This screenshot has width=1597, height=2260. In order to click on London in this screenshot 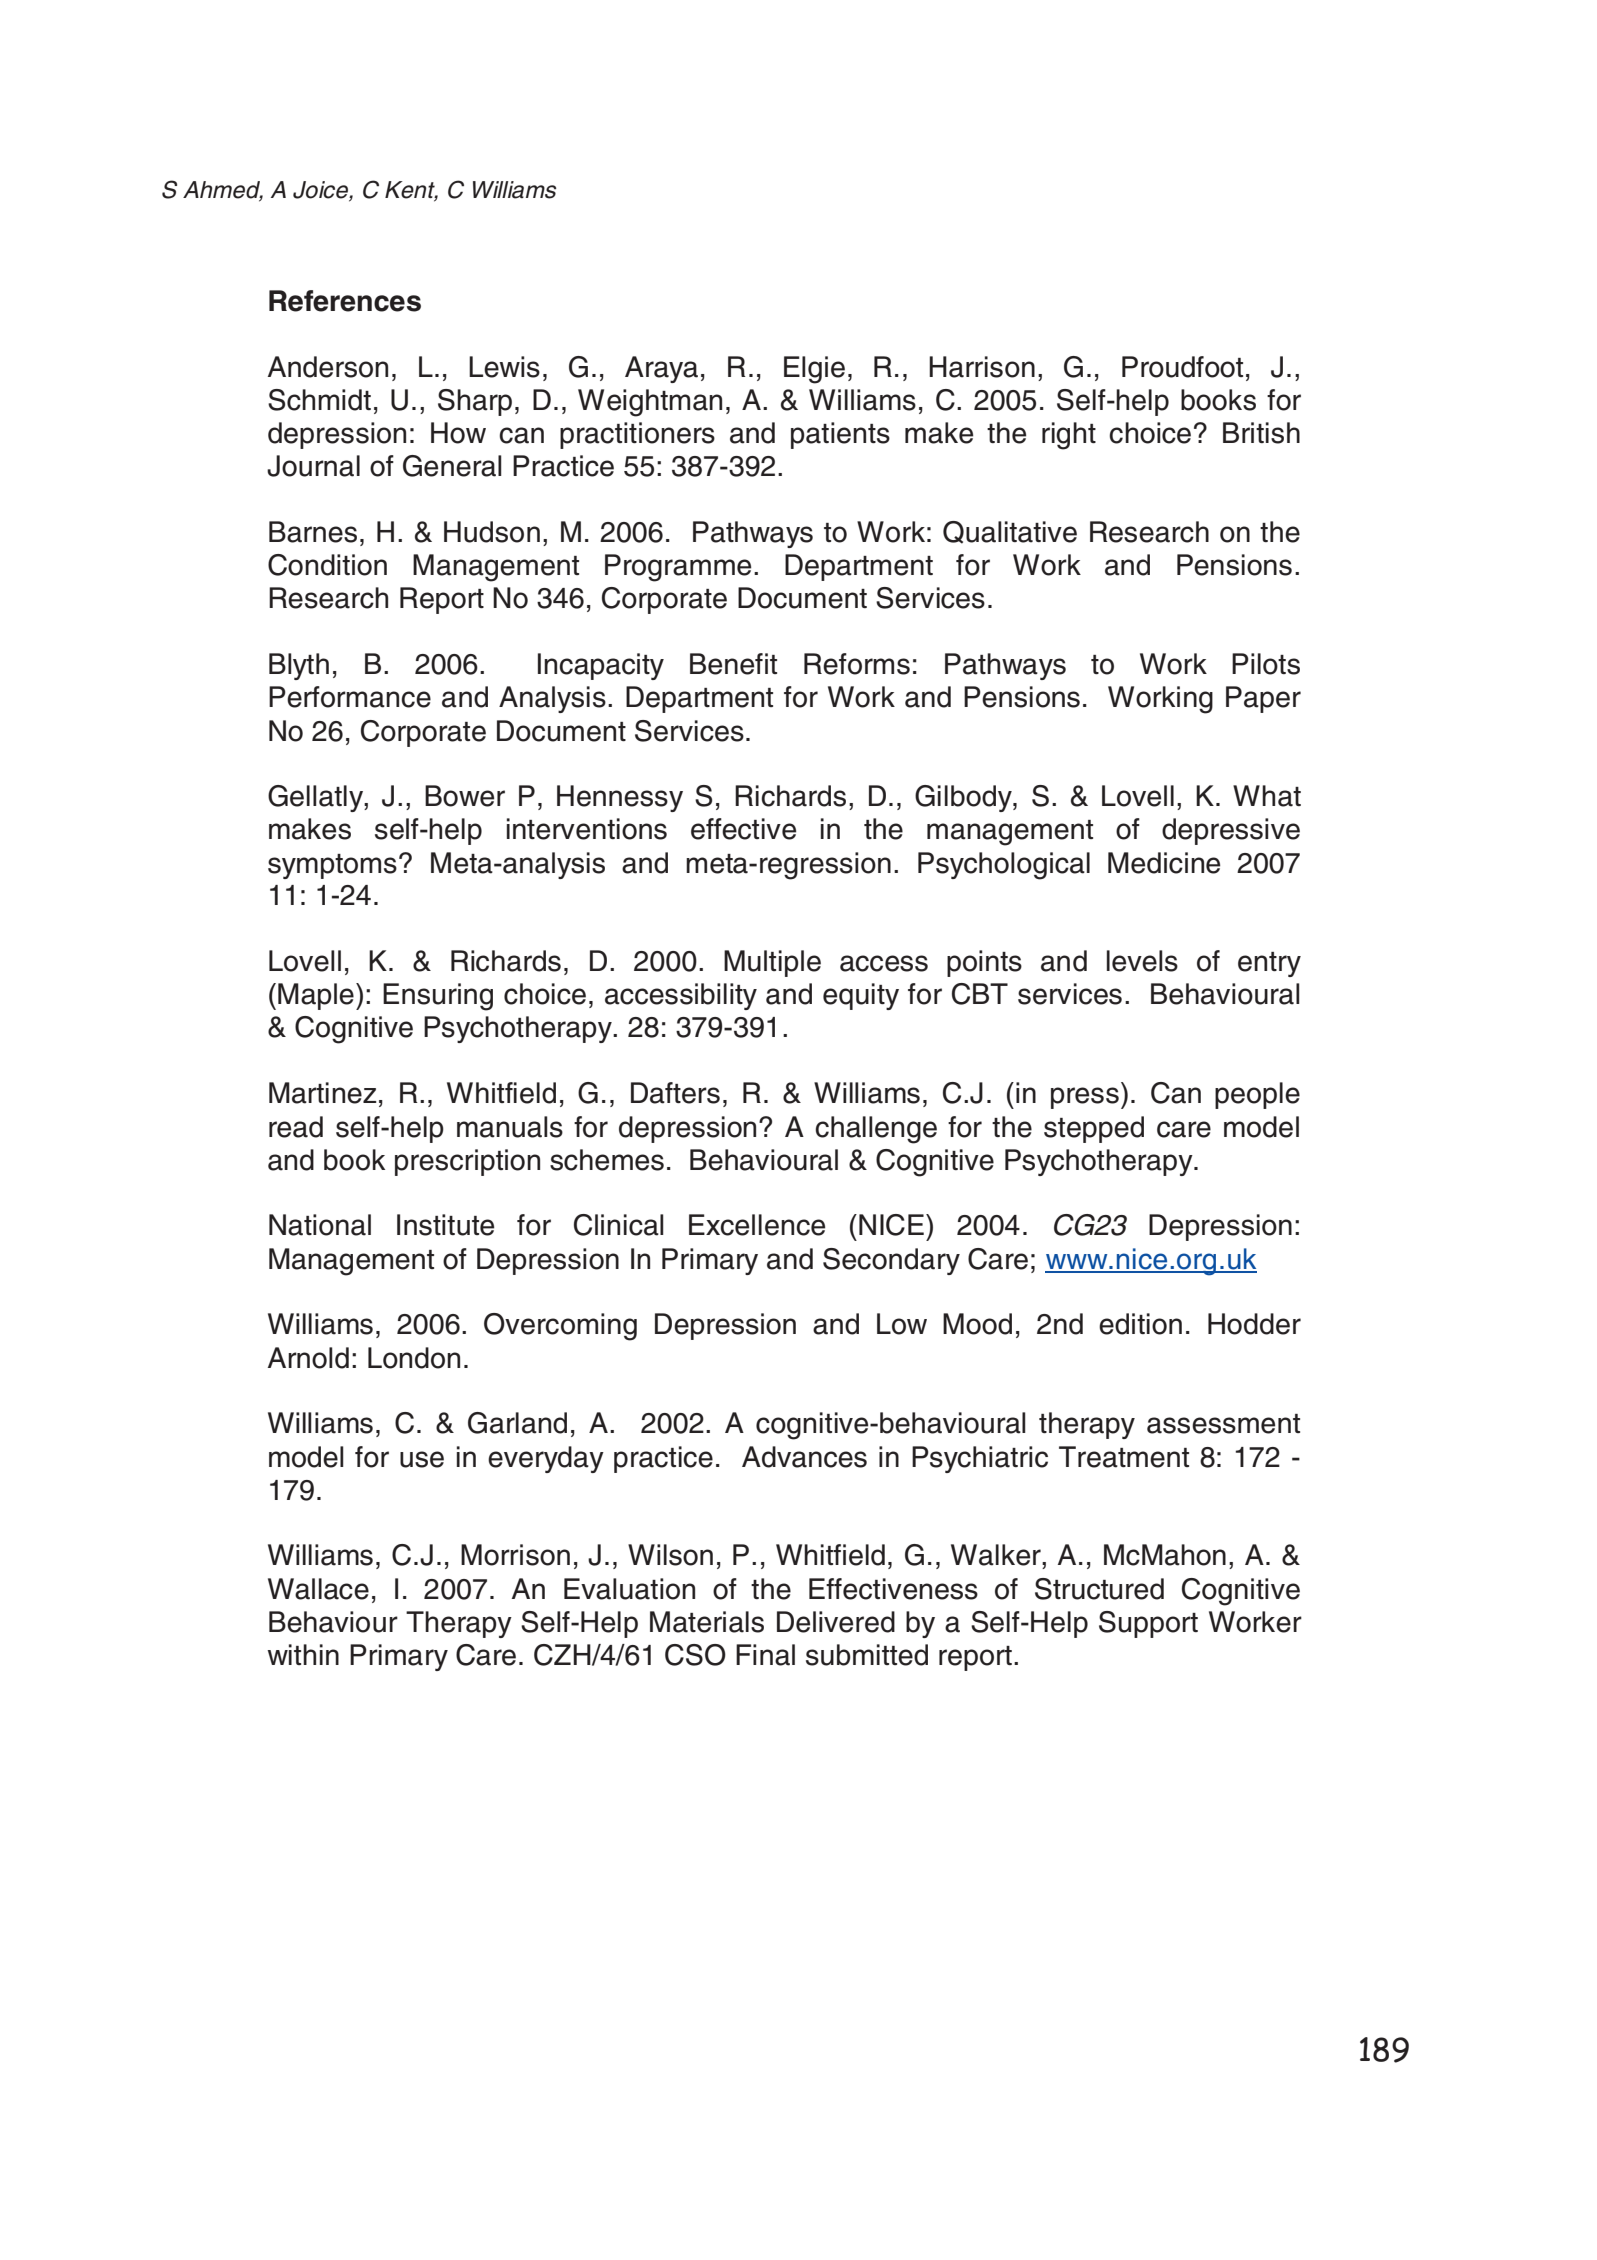, I will do `click(414, 1358)`.
